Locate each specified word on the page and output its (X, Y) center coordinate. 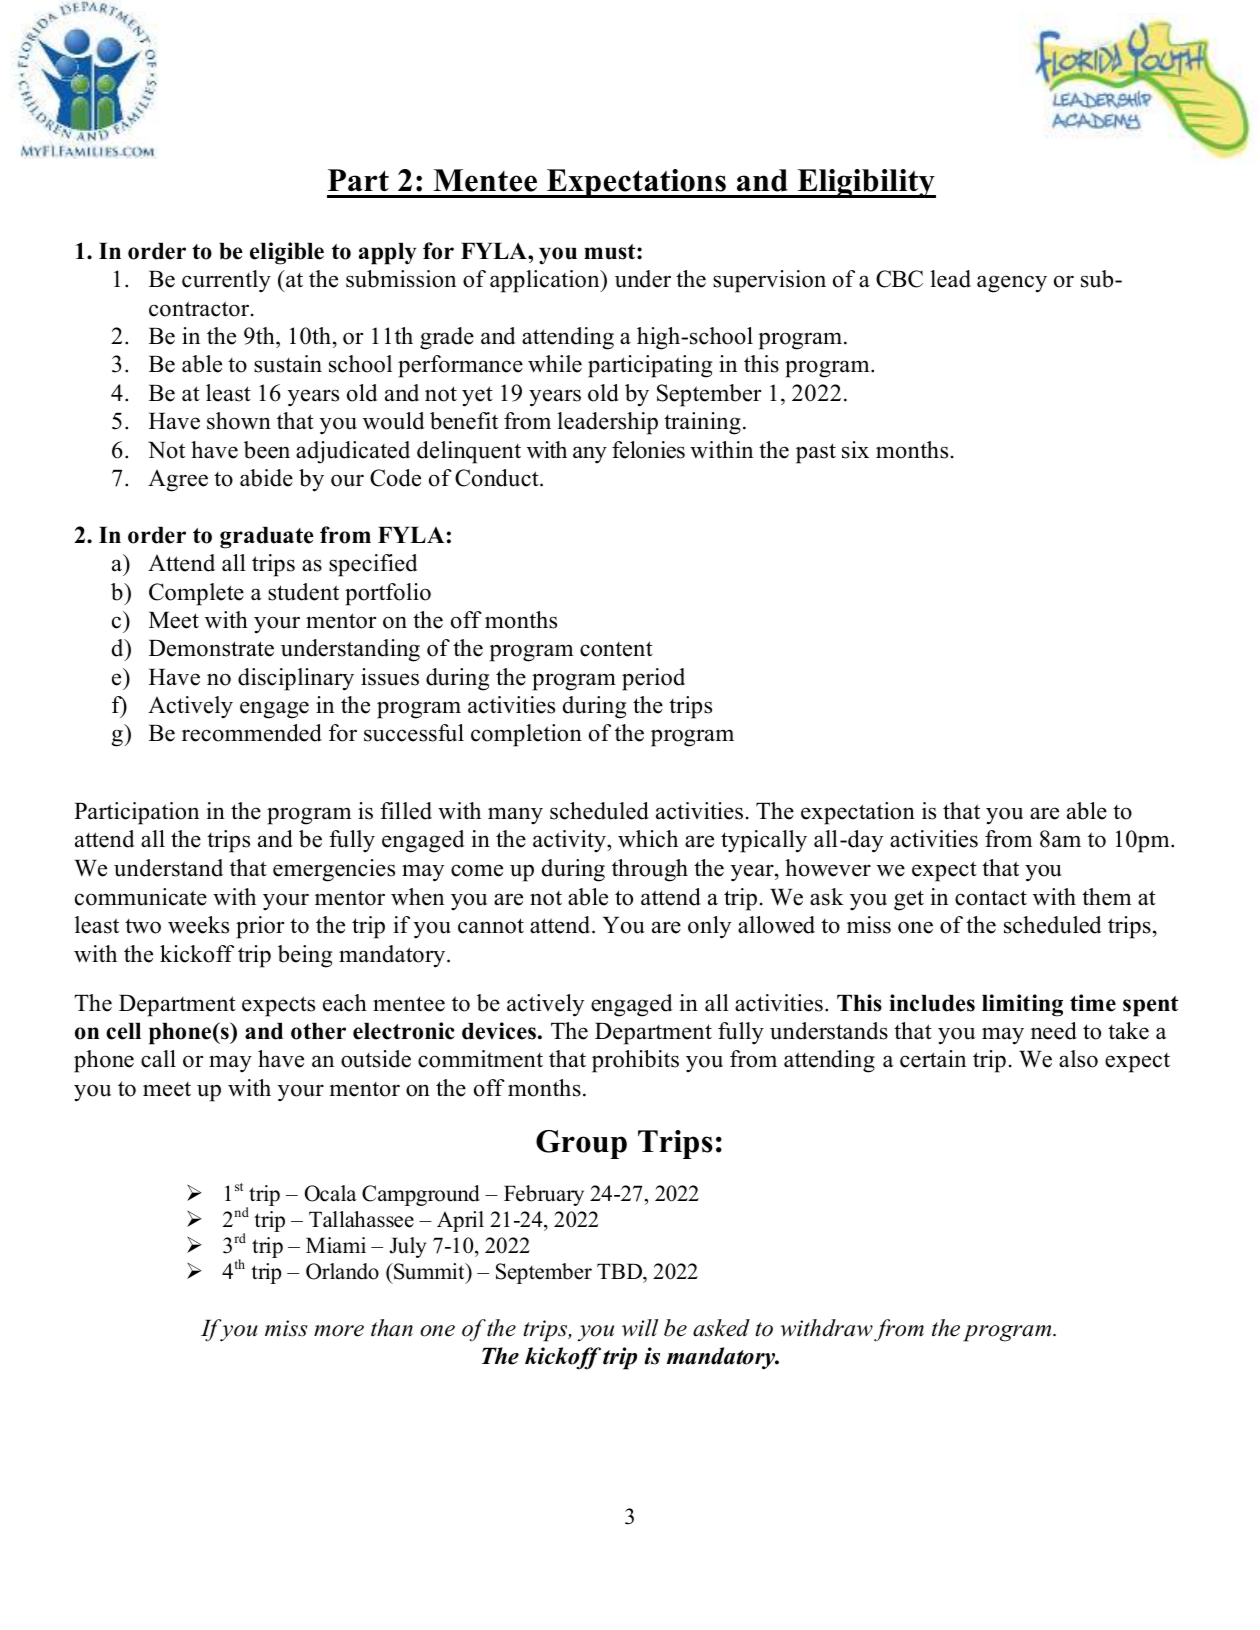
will (640, 1328)
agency (1012, 284)
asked (721, 1328)
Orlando (342, 1271)
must (611, 252)
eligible (287, 253)
